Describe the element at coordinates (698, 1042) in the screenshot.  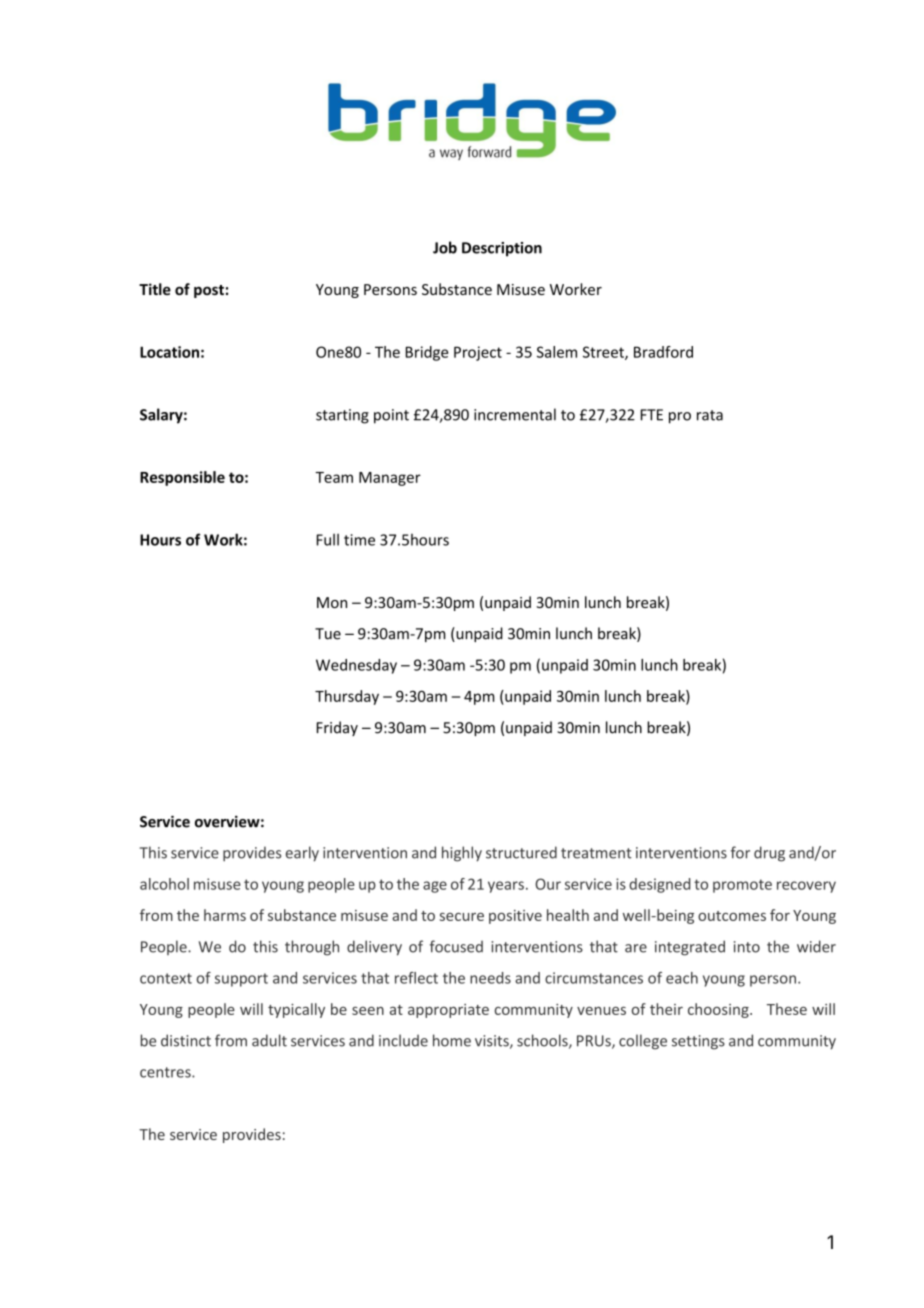
I see `settings` at that location.
